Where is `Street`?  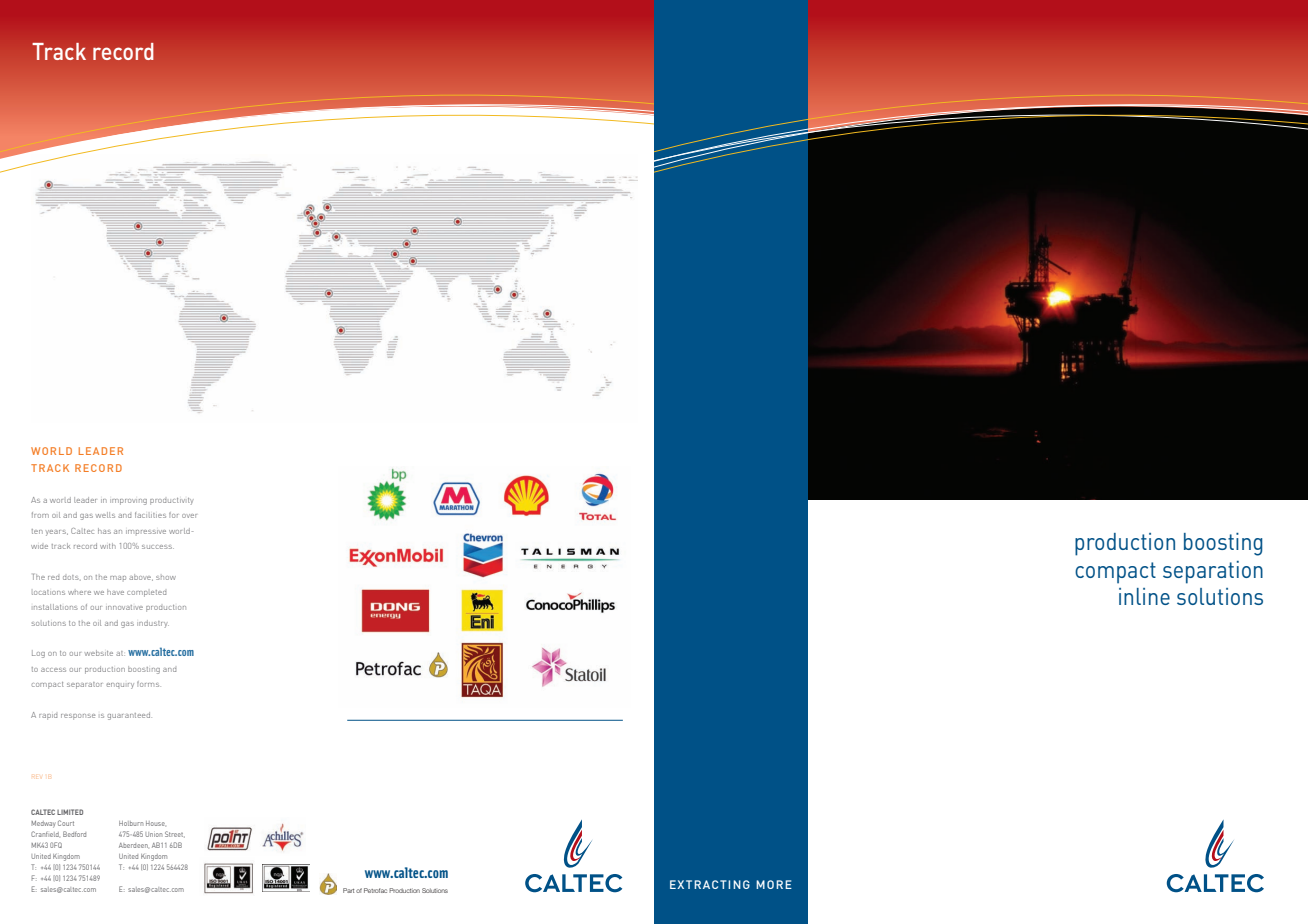 Street is located at coordinates (175, 834).
